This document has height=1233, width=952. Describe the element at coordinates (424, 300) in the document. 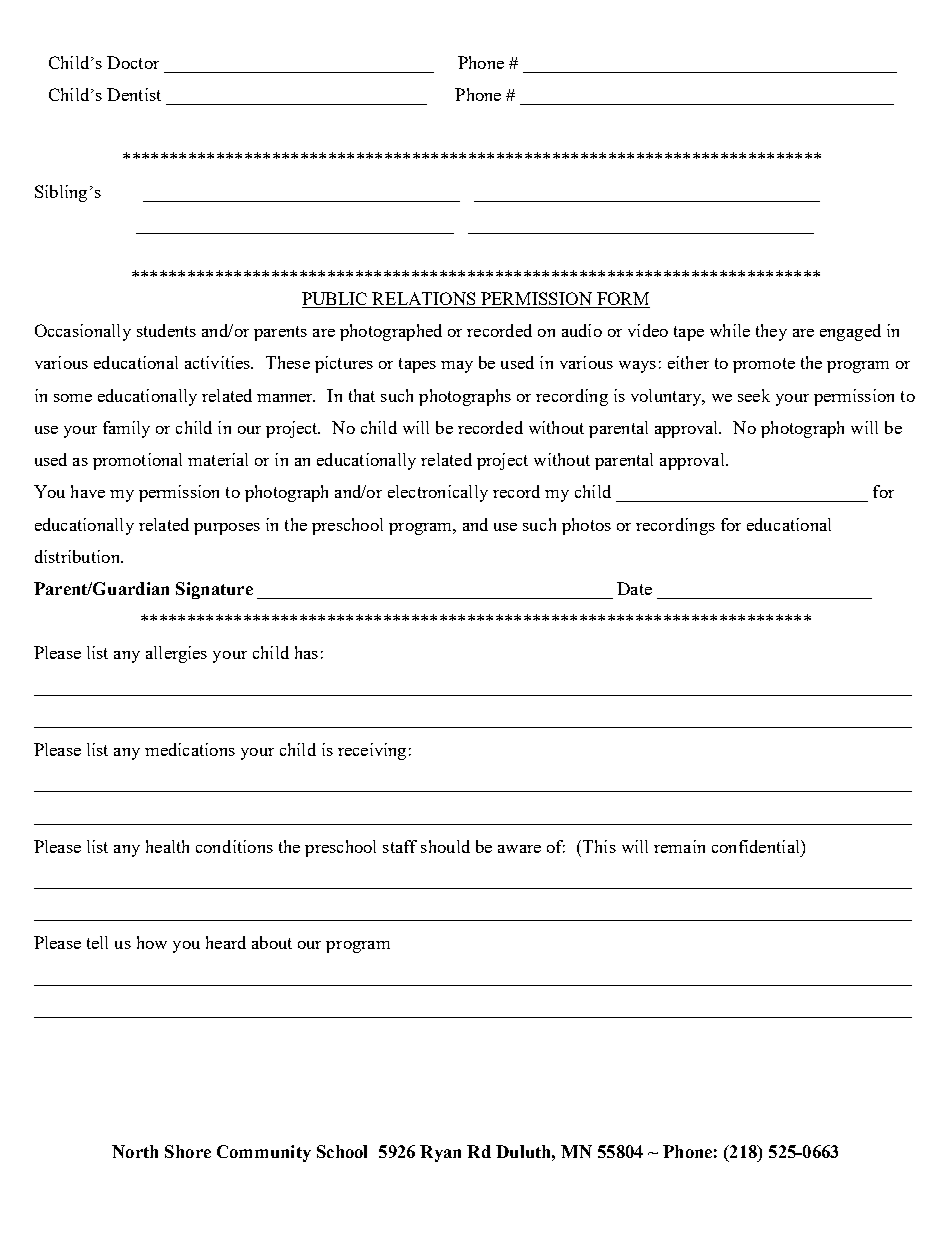

I see `RELATIONS` at that location.
